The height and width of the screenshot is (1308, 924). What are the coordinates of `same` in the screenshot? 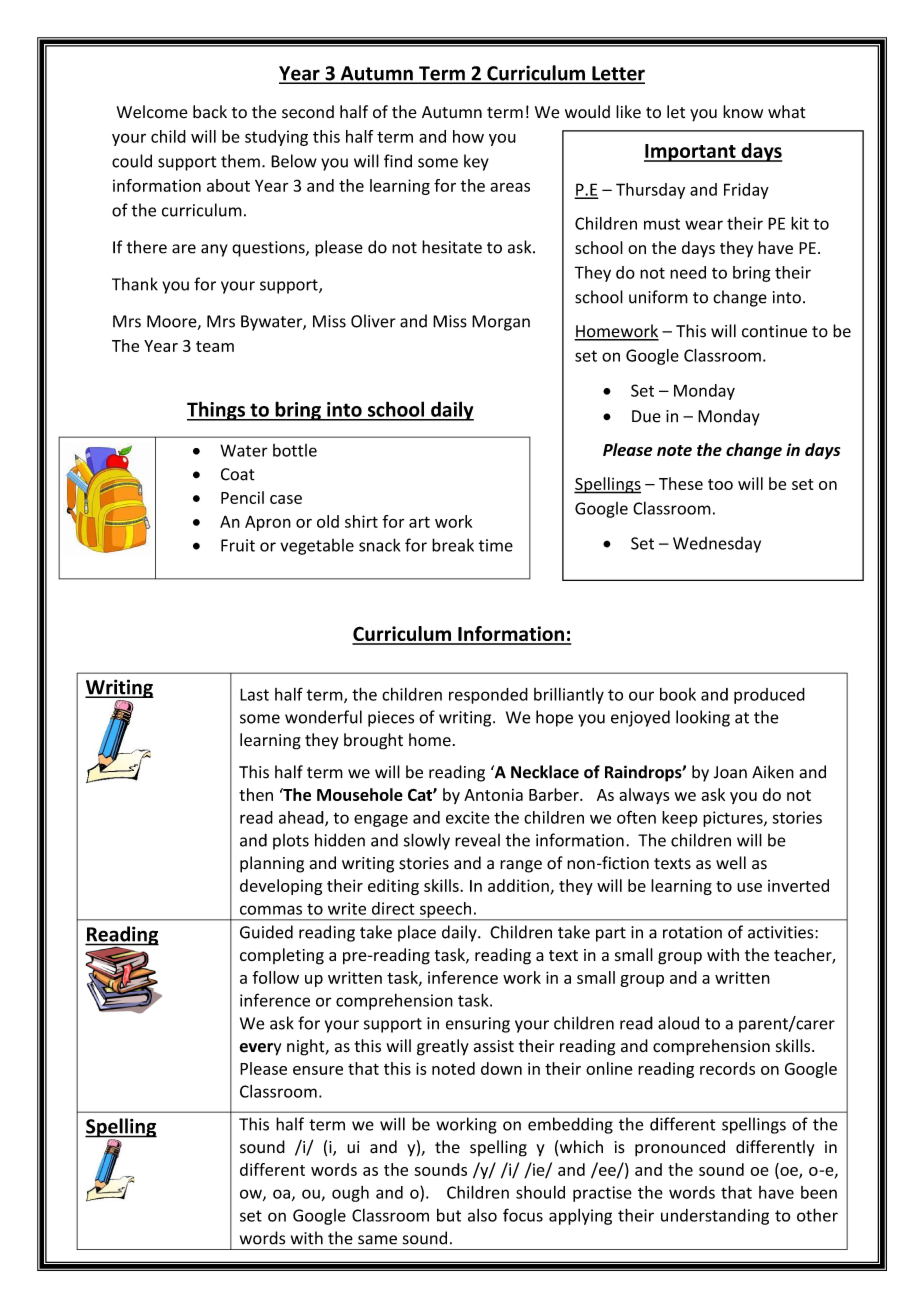 It's located at (377, 1240).
